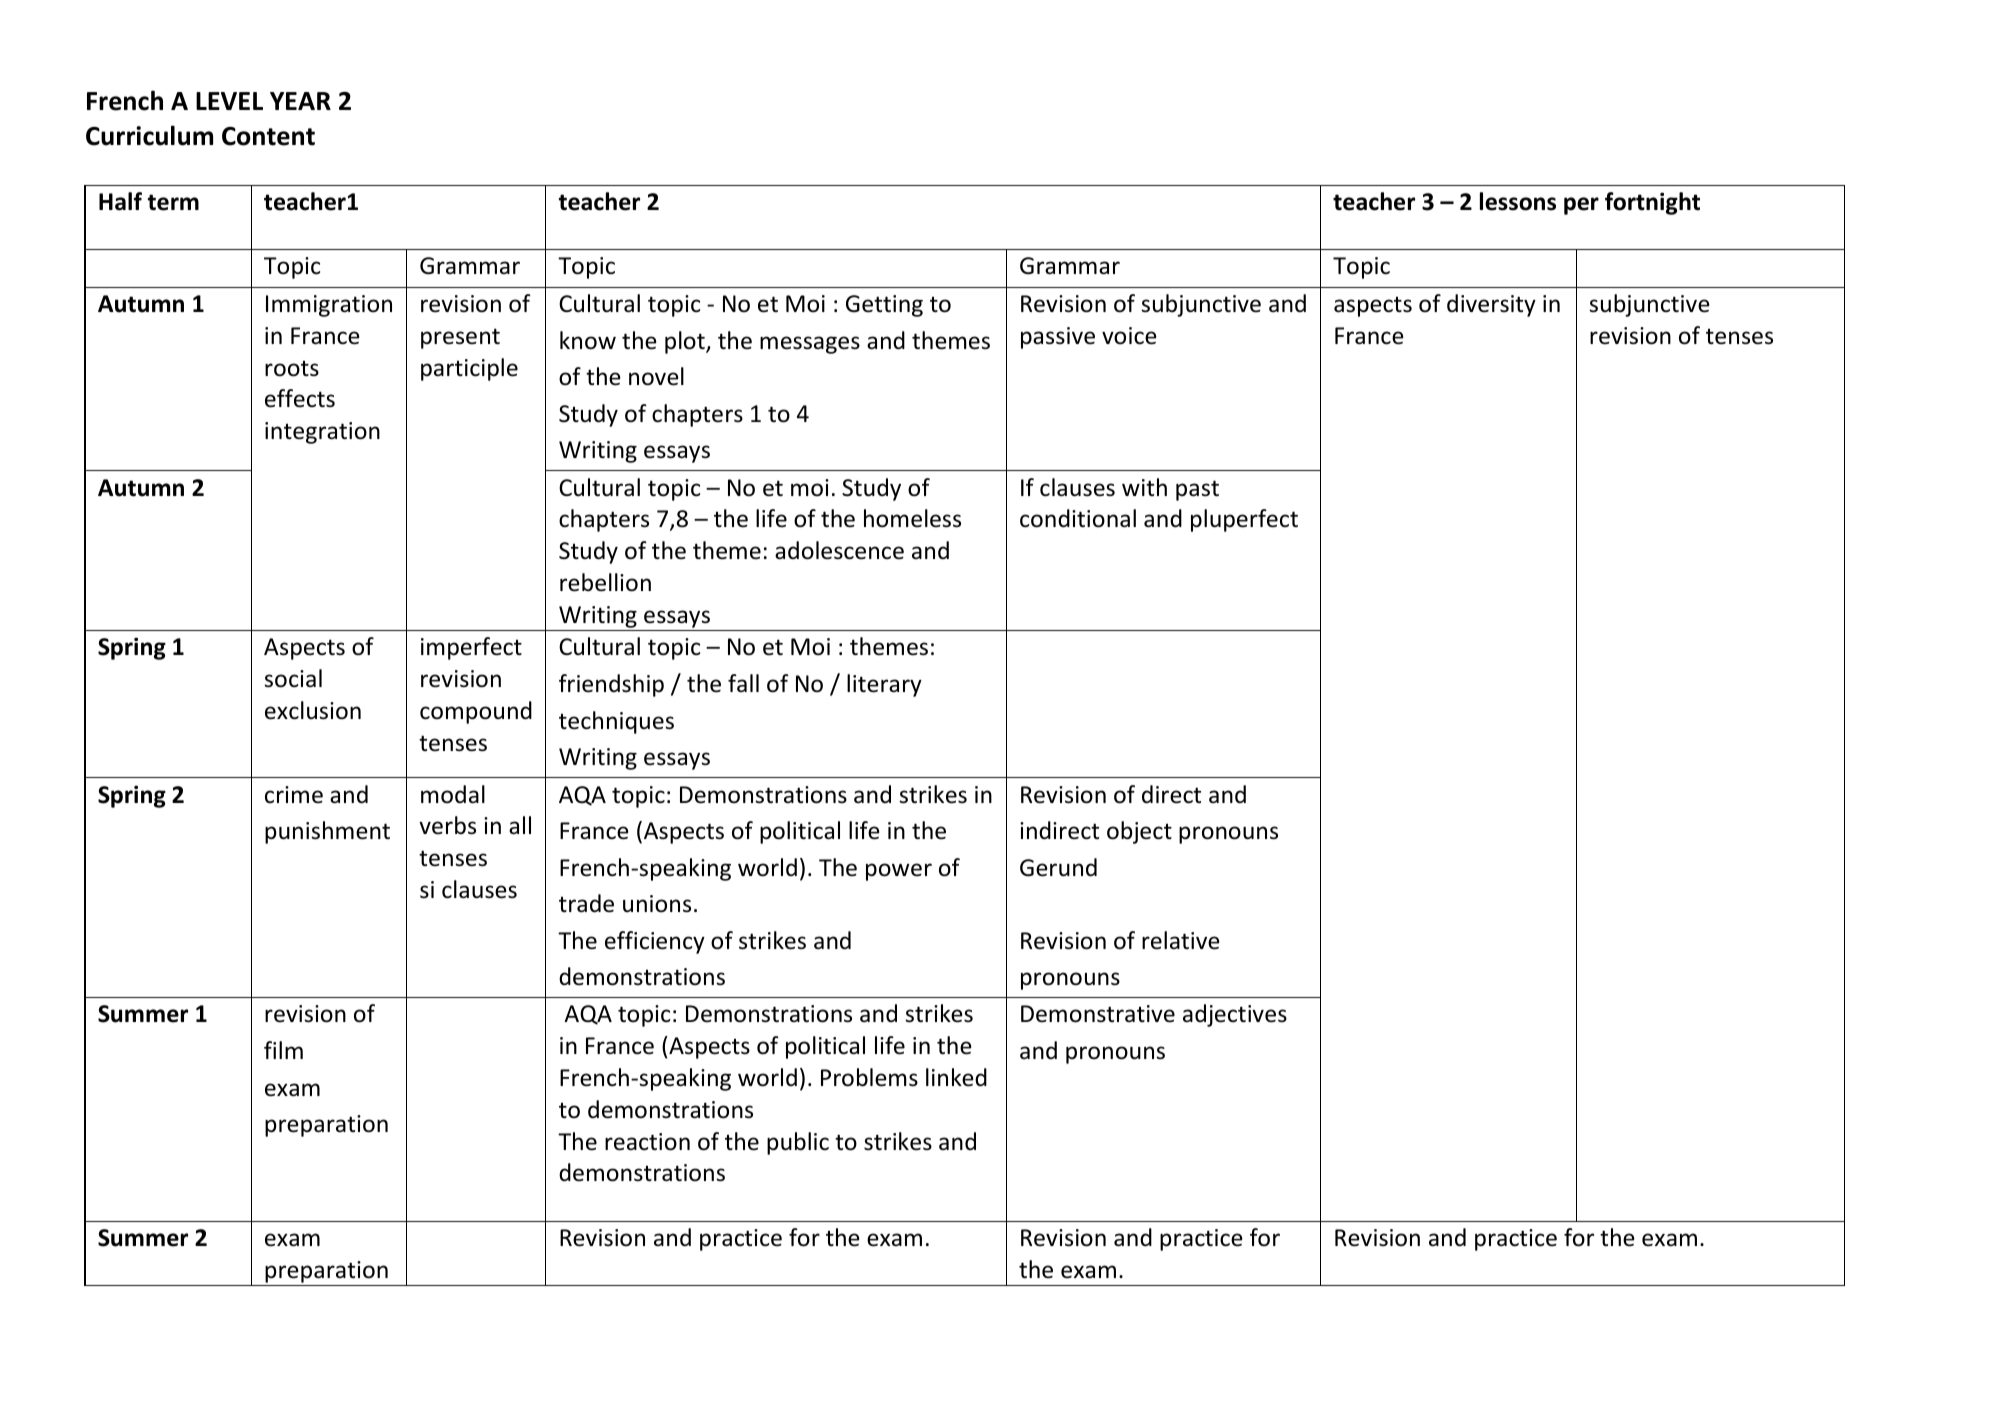  What do you see at coordinates (1235, 1015) in the page?
I see `adjectives` at bounding box center [1235, 1015].
